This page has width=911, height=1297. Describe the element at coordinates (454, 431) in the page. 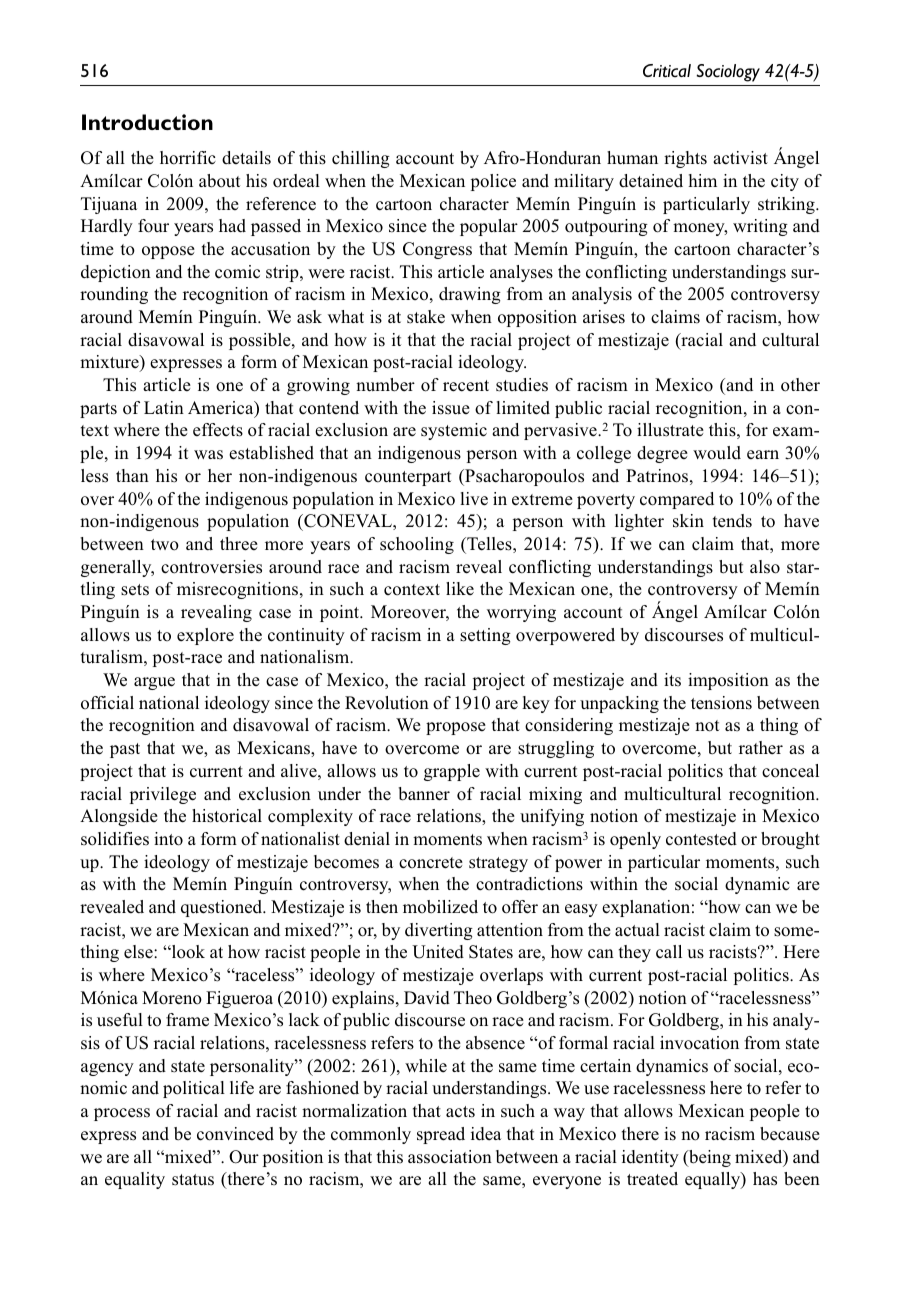

I see `systemic` at that location.
